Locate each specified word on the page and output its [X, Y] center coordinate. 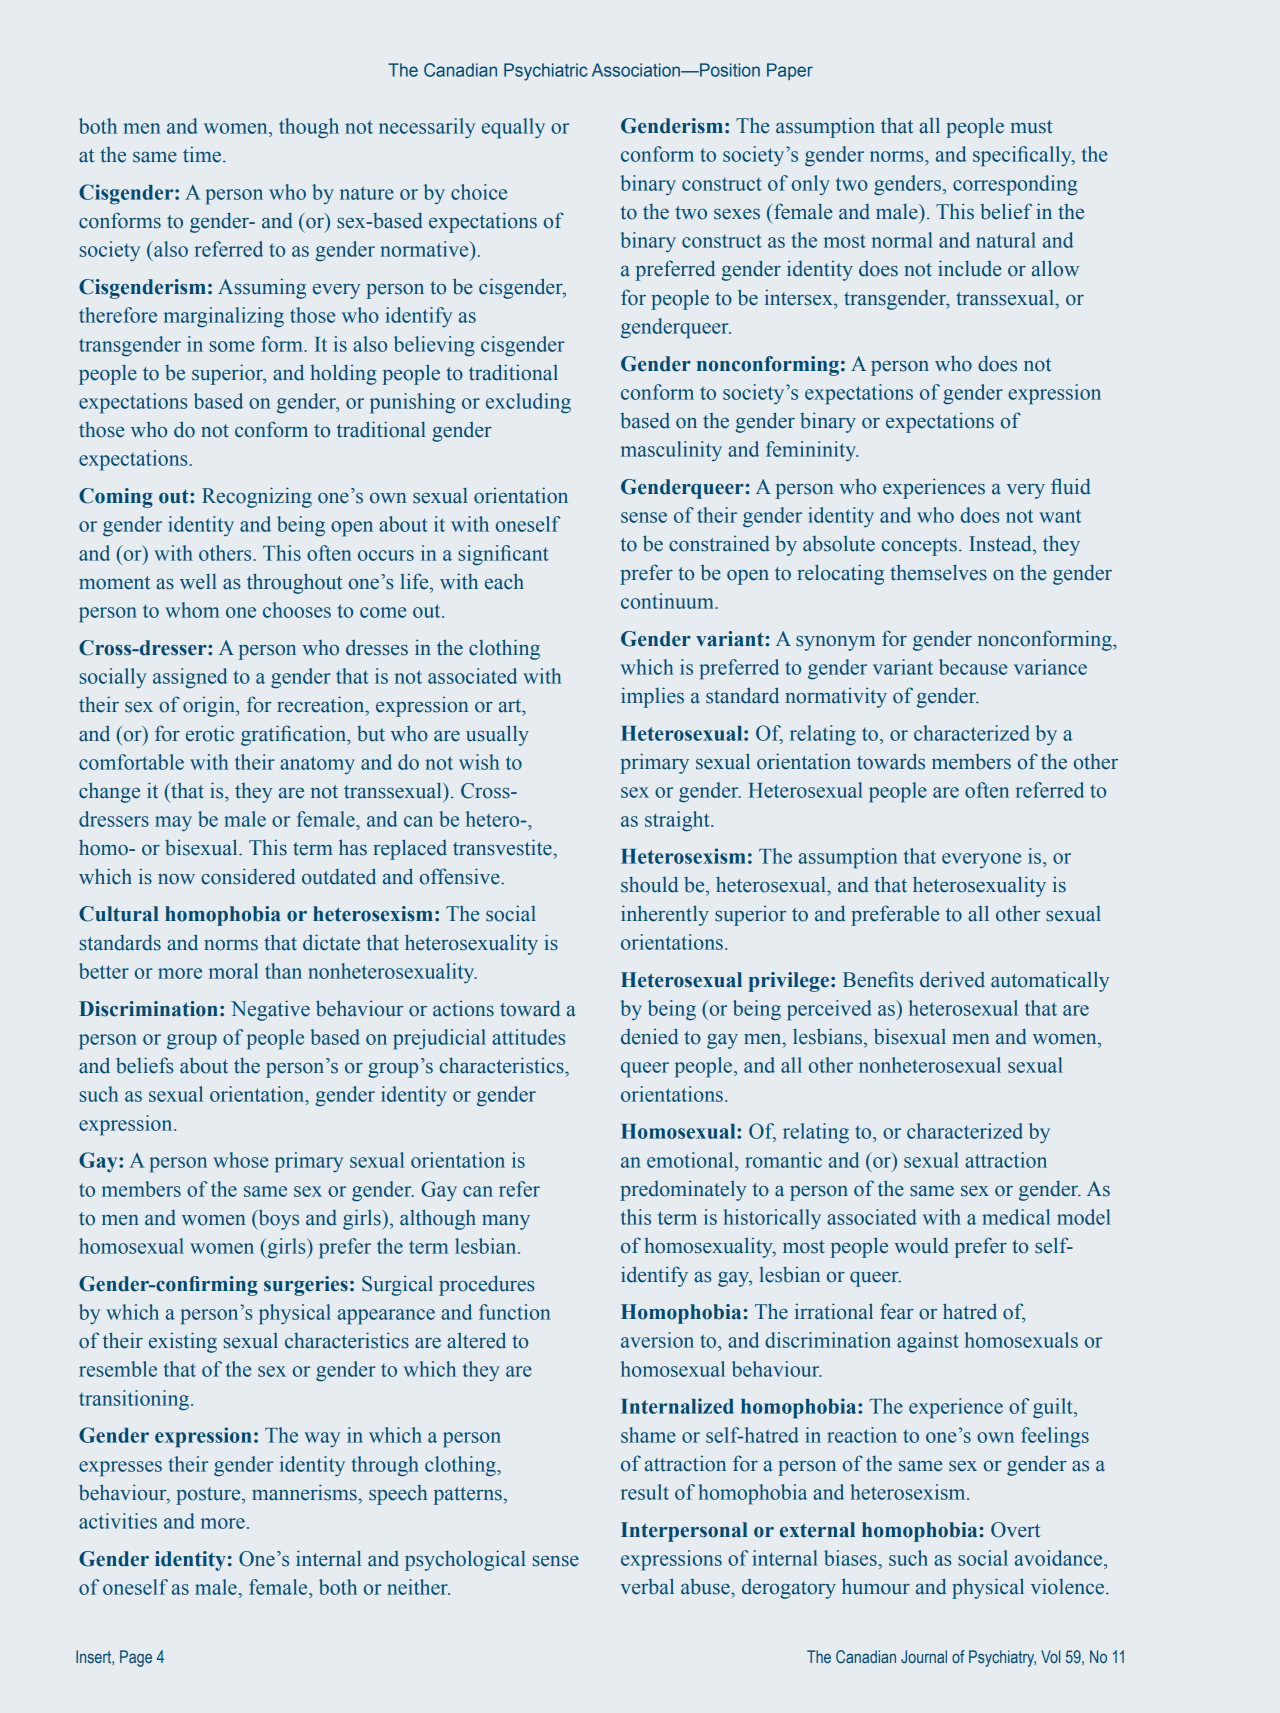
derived [952, 979]
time [202, 154]
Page [136, 1658]
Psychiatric [545, 72]
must [1031, 127]
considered [248, 876]
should [649, 884]
